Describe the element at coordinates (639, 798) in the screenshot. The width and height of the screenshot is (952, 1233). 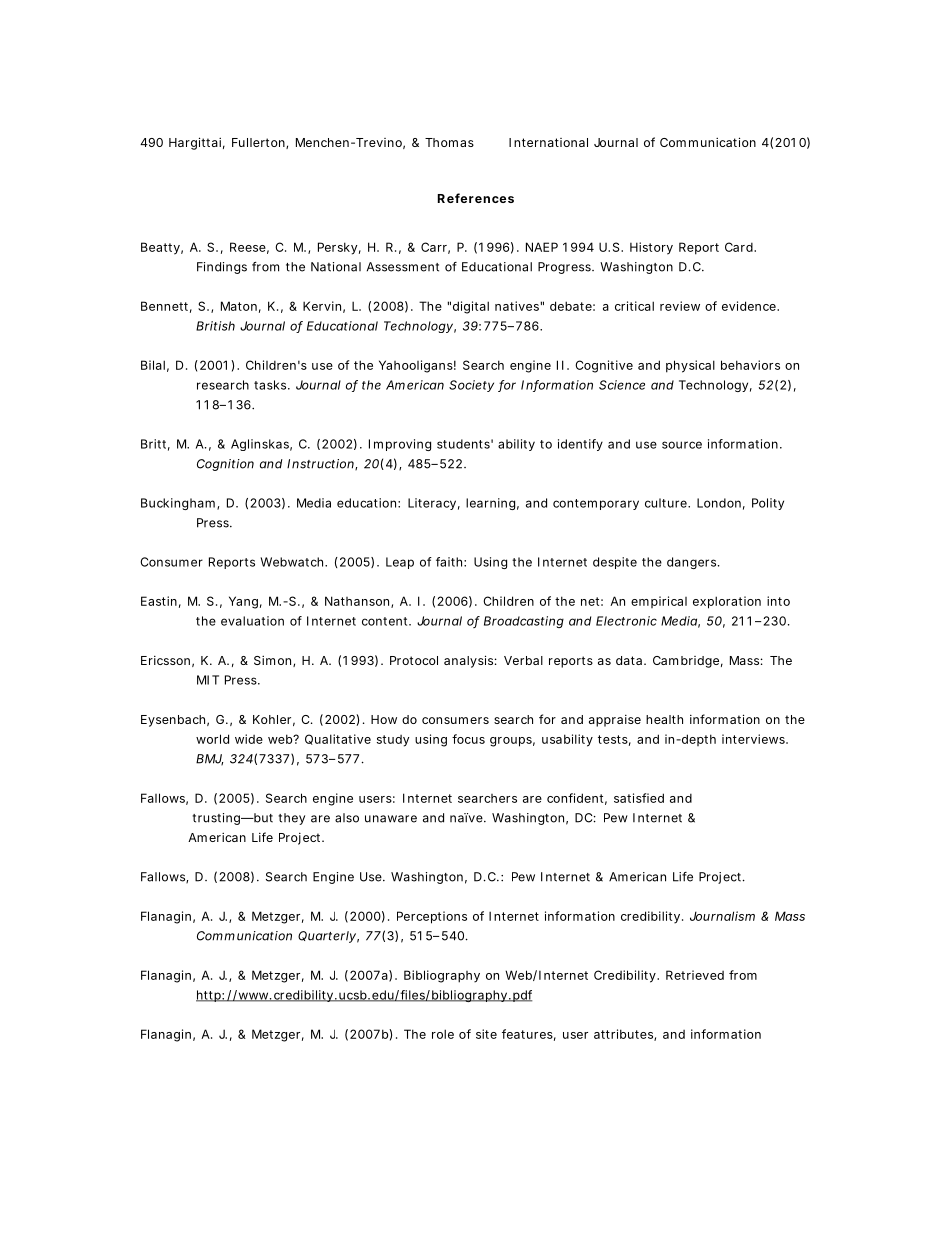
I see `satisfied` at that location.
